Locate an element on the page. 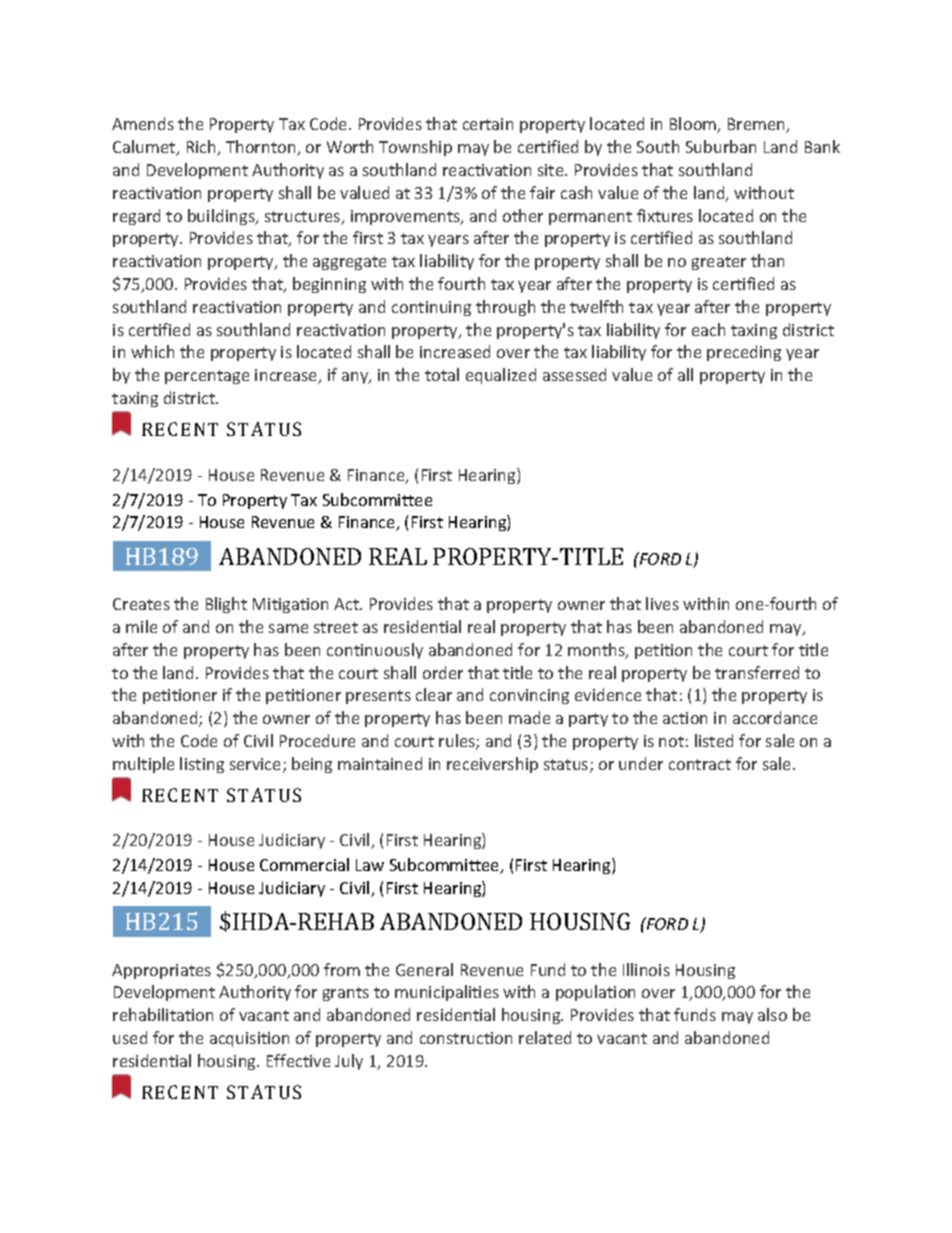  acquisition is located at coordinates (249, 1039).
